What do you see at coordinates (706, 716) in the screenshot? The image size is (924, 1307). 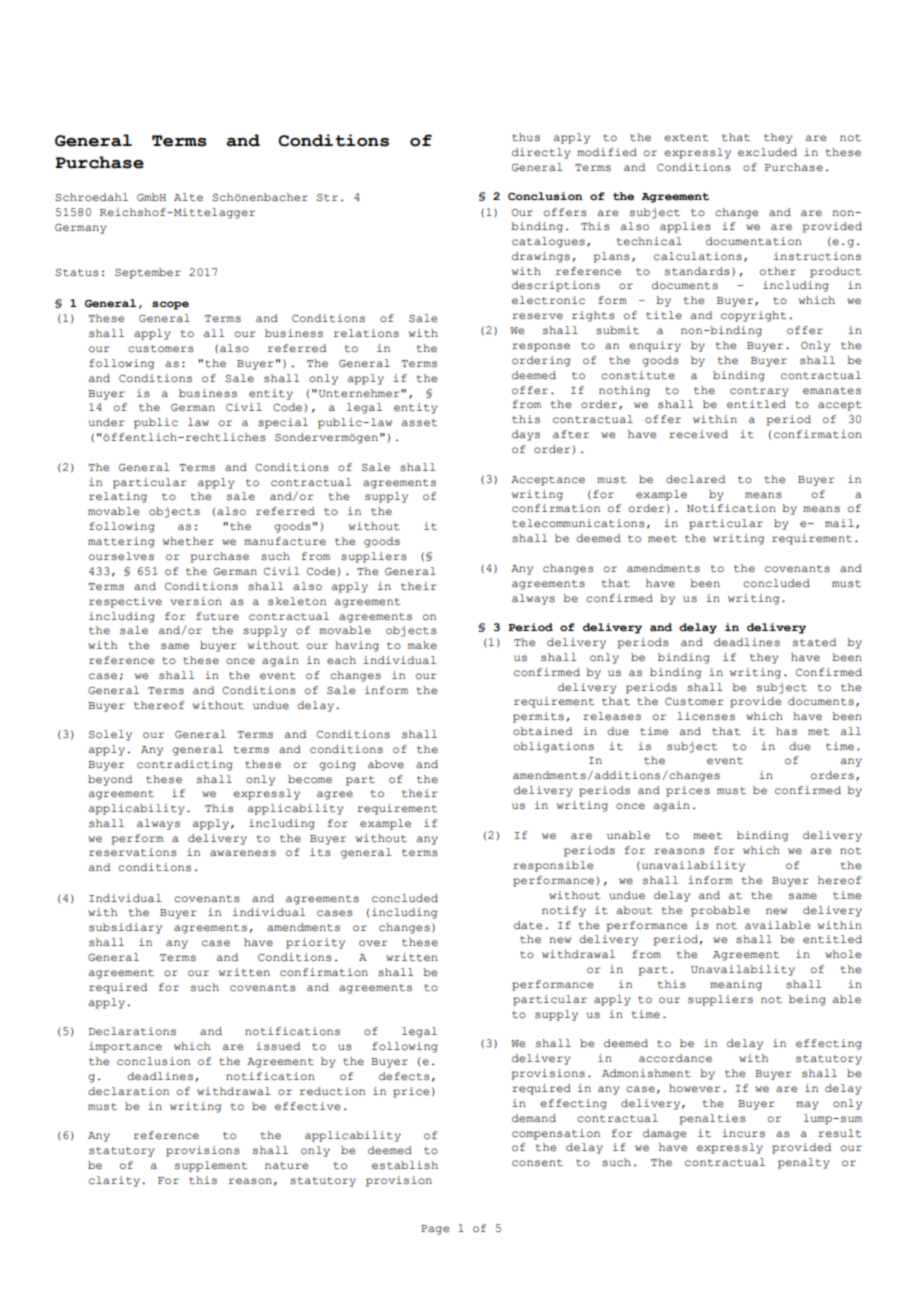 I see `licenses` at bounding box center [706, 716].
